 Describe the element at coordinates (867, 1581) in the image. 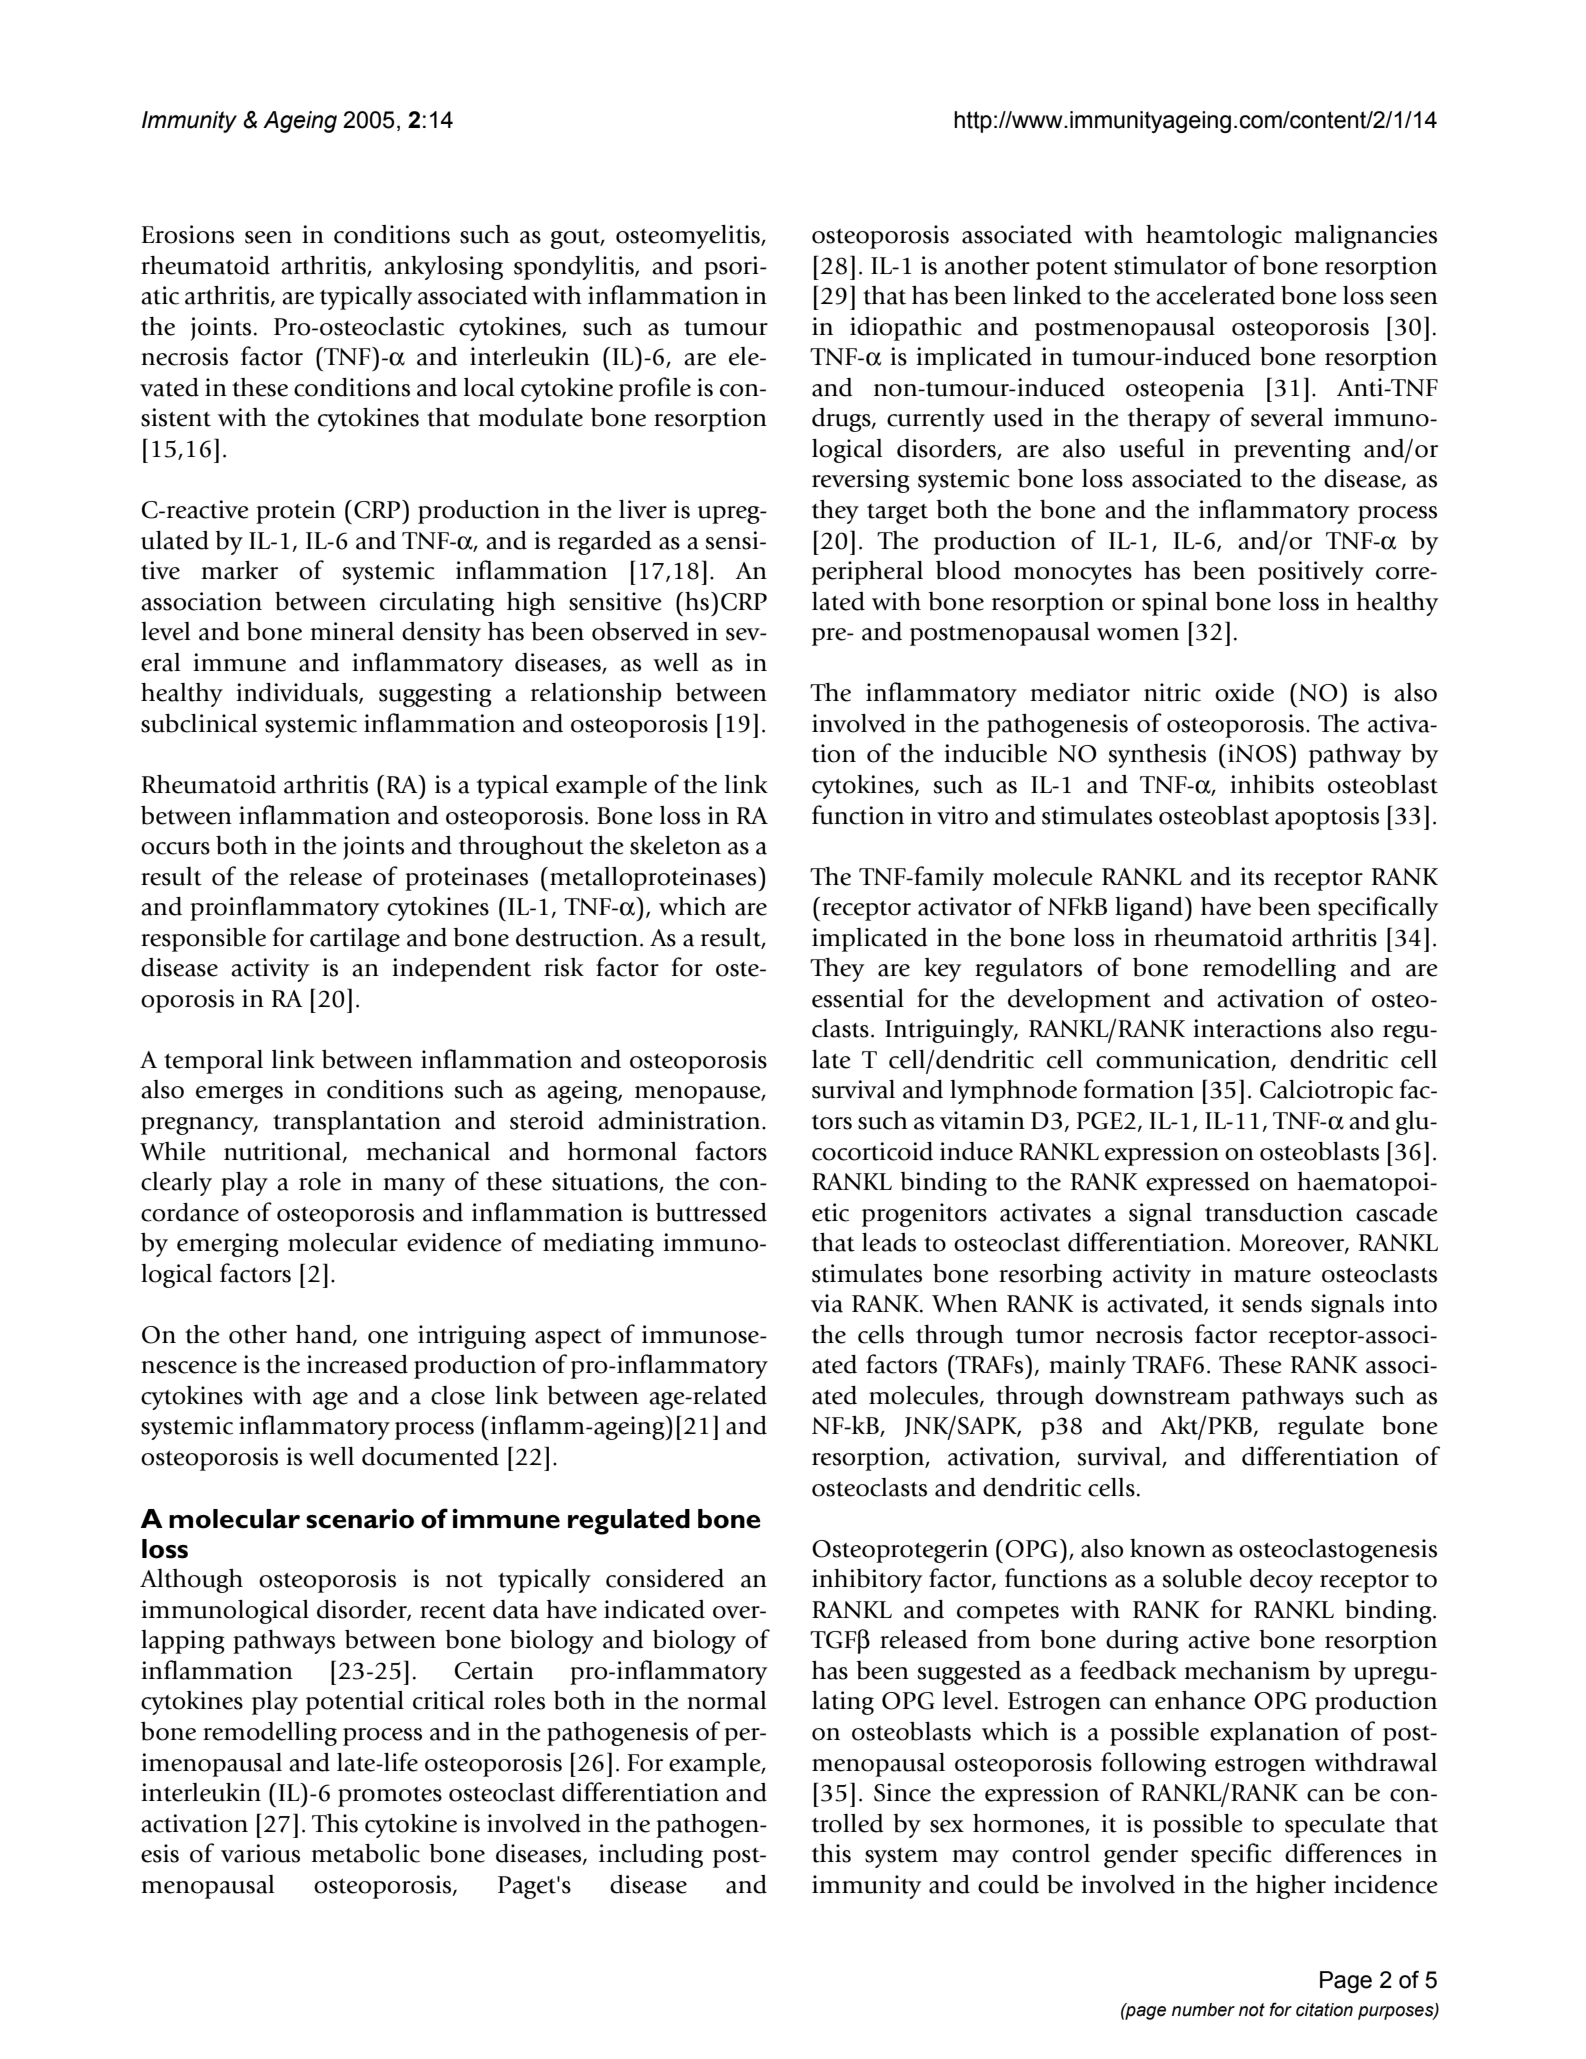

I see `inhibitory` at that location.
